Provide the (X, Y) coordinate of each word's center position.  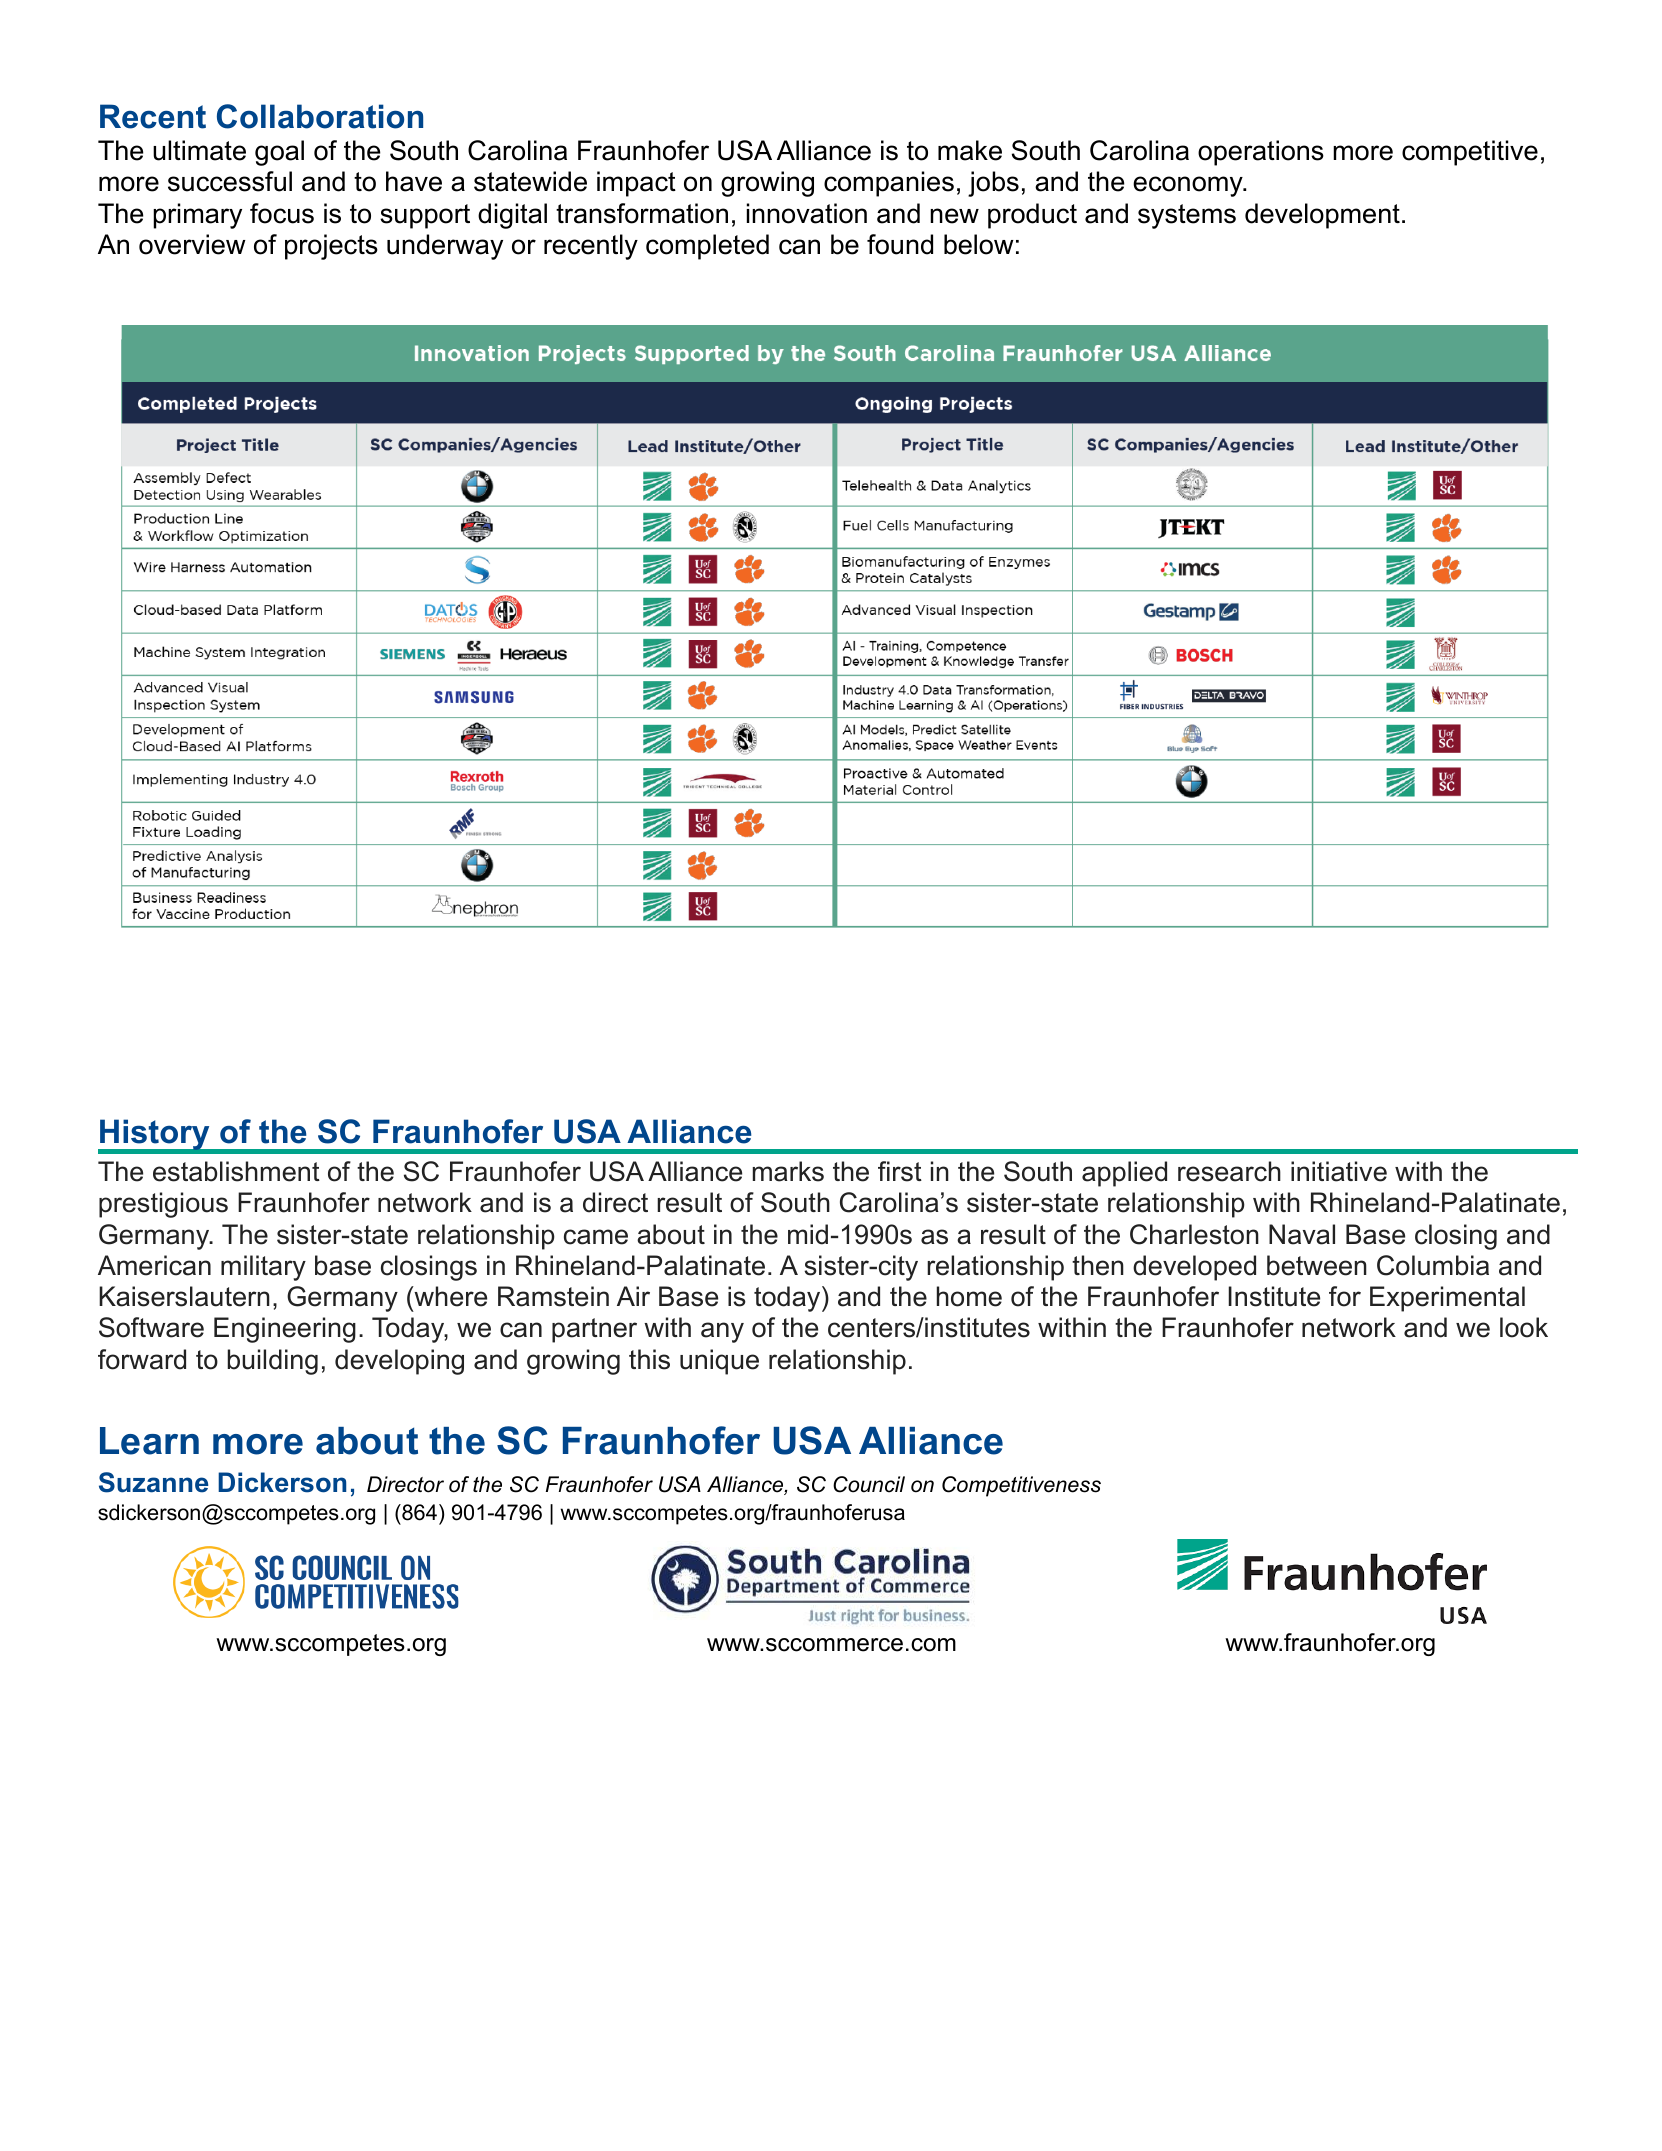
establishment (236, 1171)
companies (889, 184)
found (900, 244)
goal (279, 153)
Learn (149, 1441)
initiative (1339, 1171)
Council (869, 1484)
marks (788, 1171)
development (1322, 216)
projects (331, 247)
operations (1261, 153)
